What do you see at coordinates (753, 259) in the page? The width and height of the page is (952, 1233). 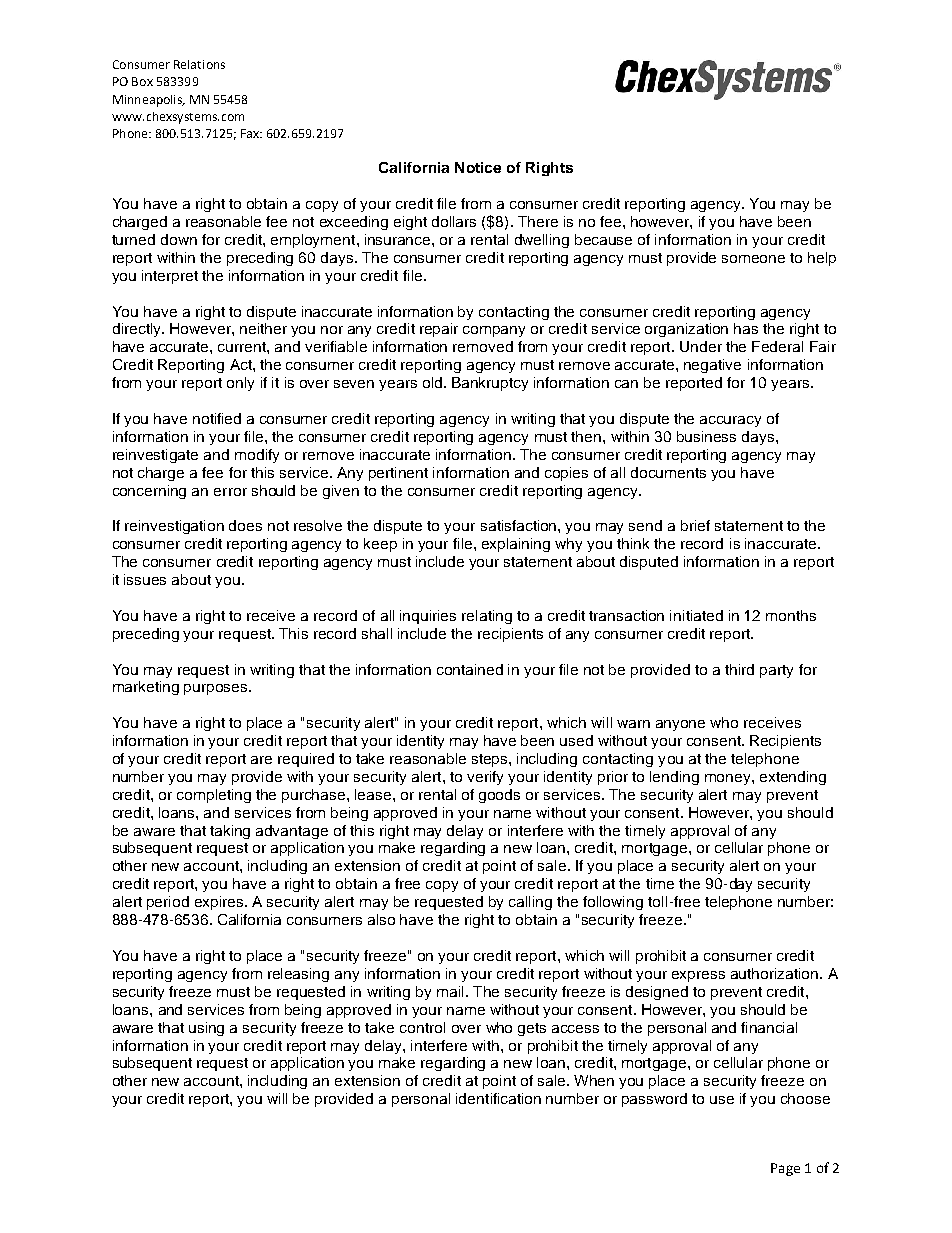 I see `someone` at bounding box center [753, 259].
